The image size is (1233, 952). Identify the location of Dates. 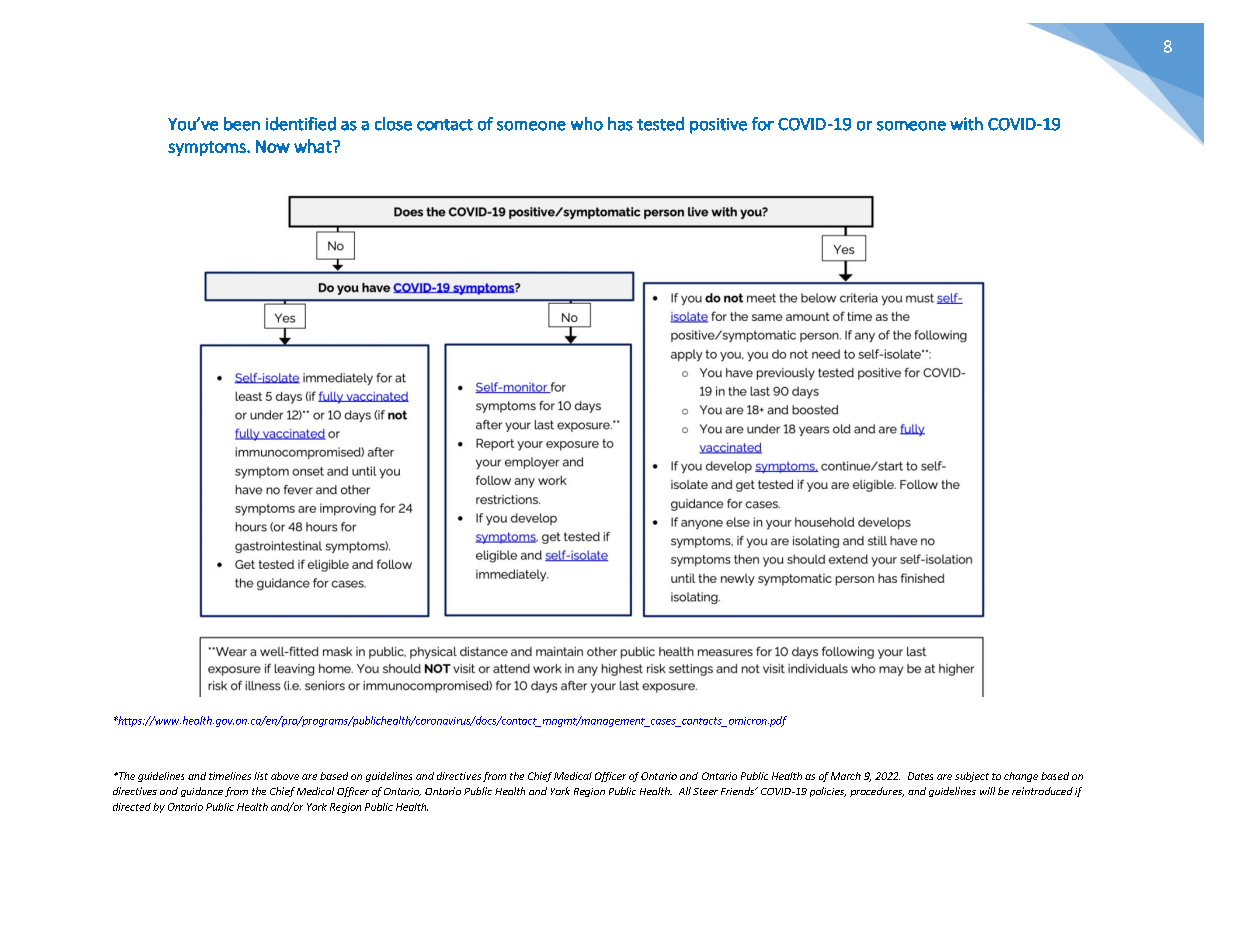
(920, 776).
